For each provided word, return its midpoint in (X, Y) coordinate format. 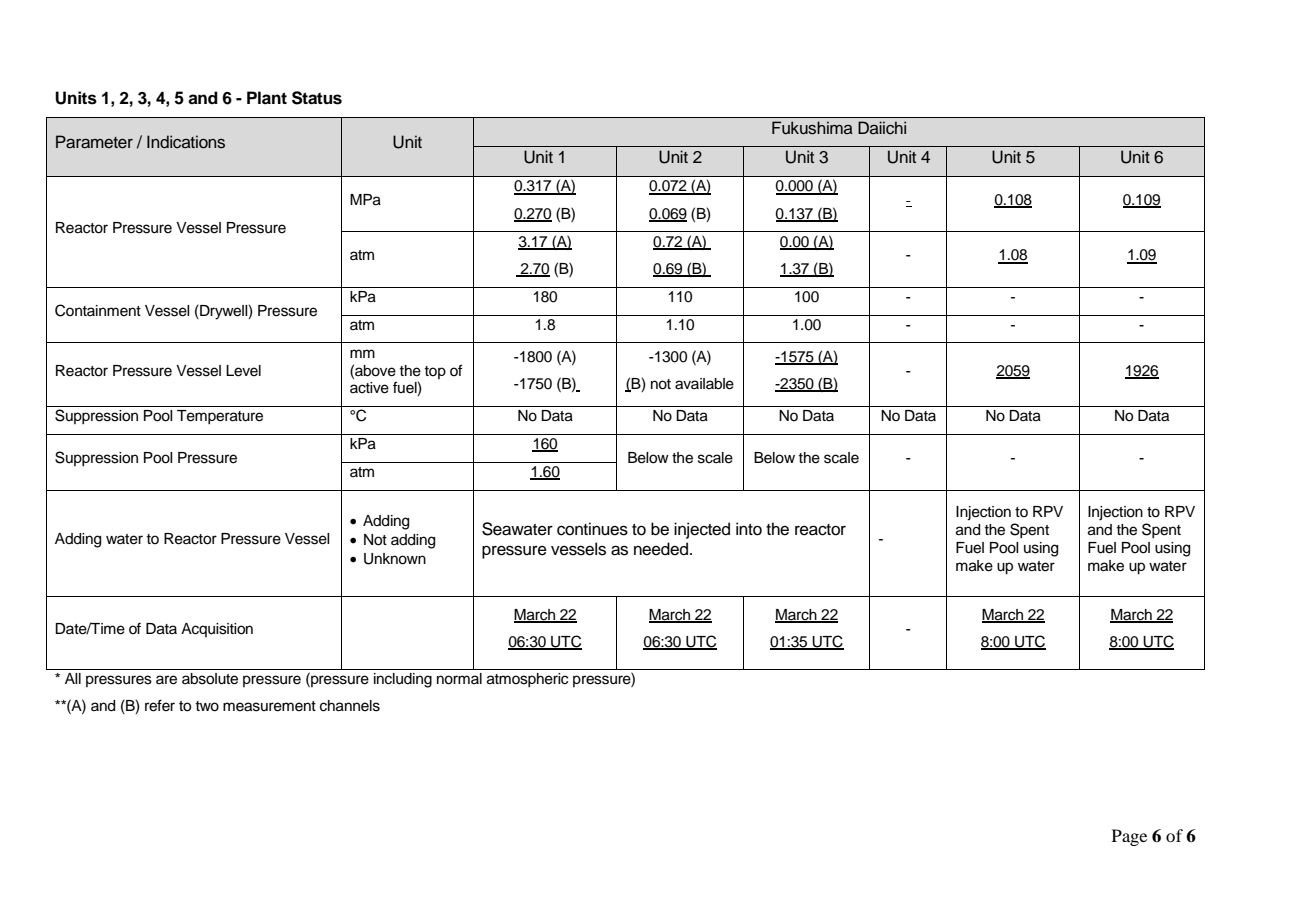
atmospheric (527, 680)
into (749, 529)
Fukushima (812, 128)
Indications (186, 142)
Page (1129, 837)
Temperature (220, 417)
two (207, 706)
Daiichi (882, 128)
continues (592, 529)
